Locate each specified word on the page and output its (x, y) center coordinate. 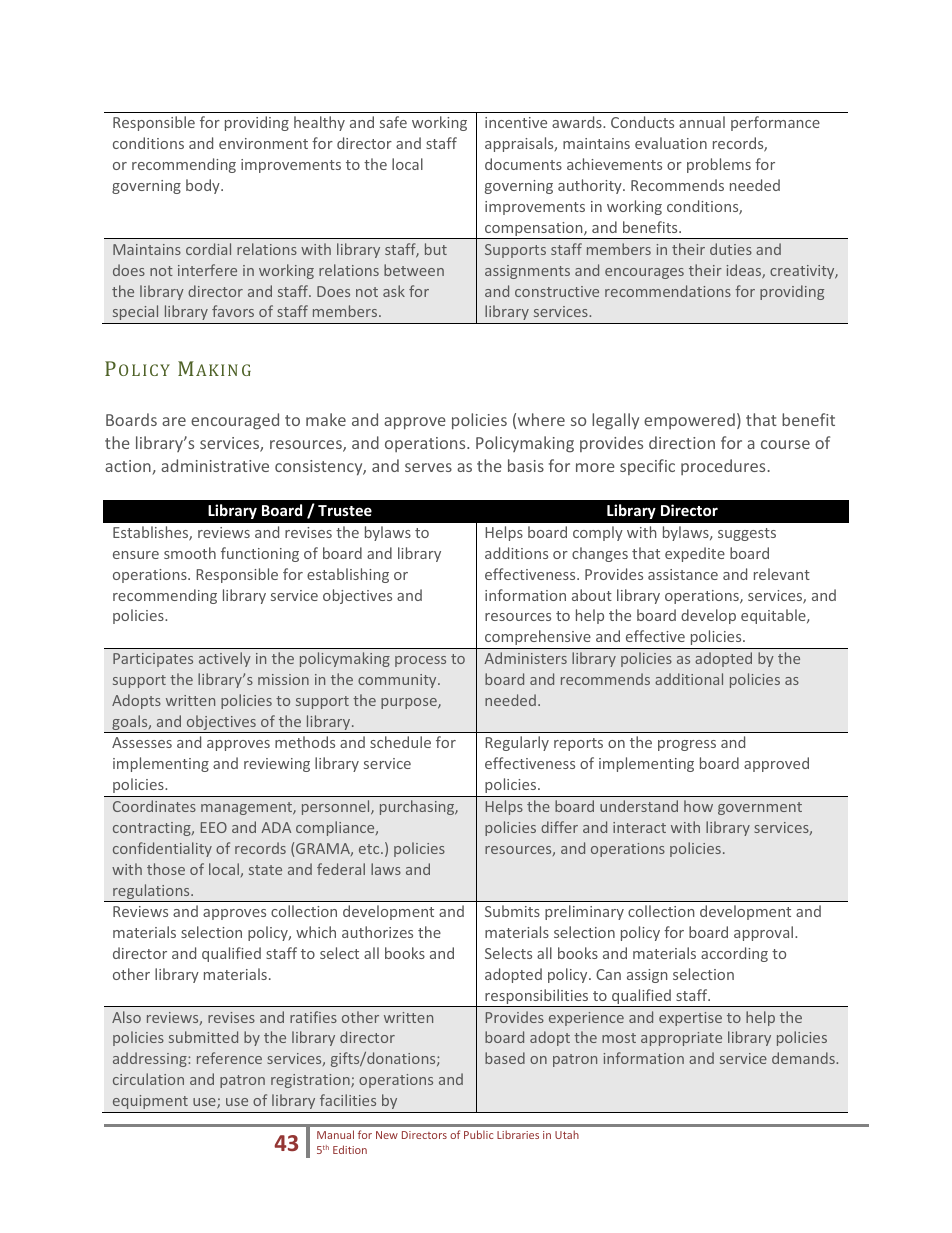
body (204, 186)
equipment (150, 1102)
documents (523, 164)
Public (478, 1134)
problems (719, 165)
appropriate (681, 1039)
